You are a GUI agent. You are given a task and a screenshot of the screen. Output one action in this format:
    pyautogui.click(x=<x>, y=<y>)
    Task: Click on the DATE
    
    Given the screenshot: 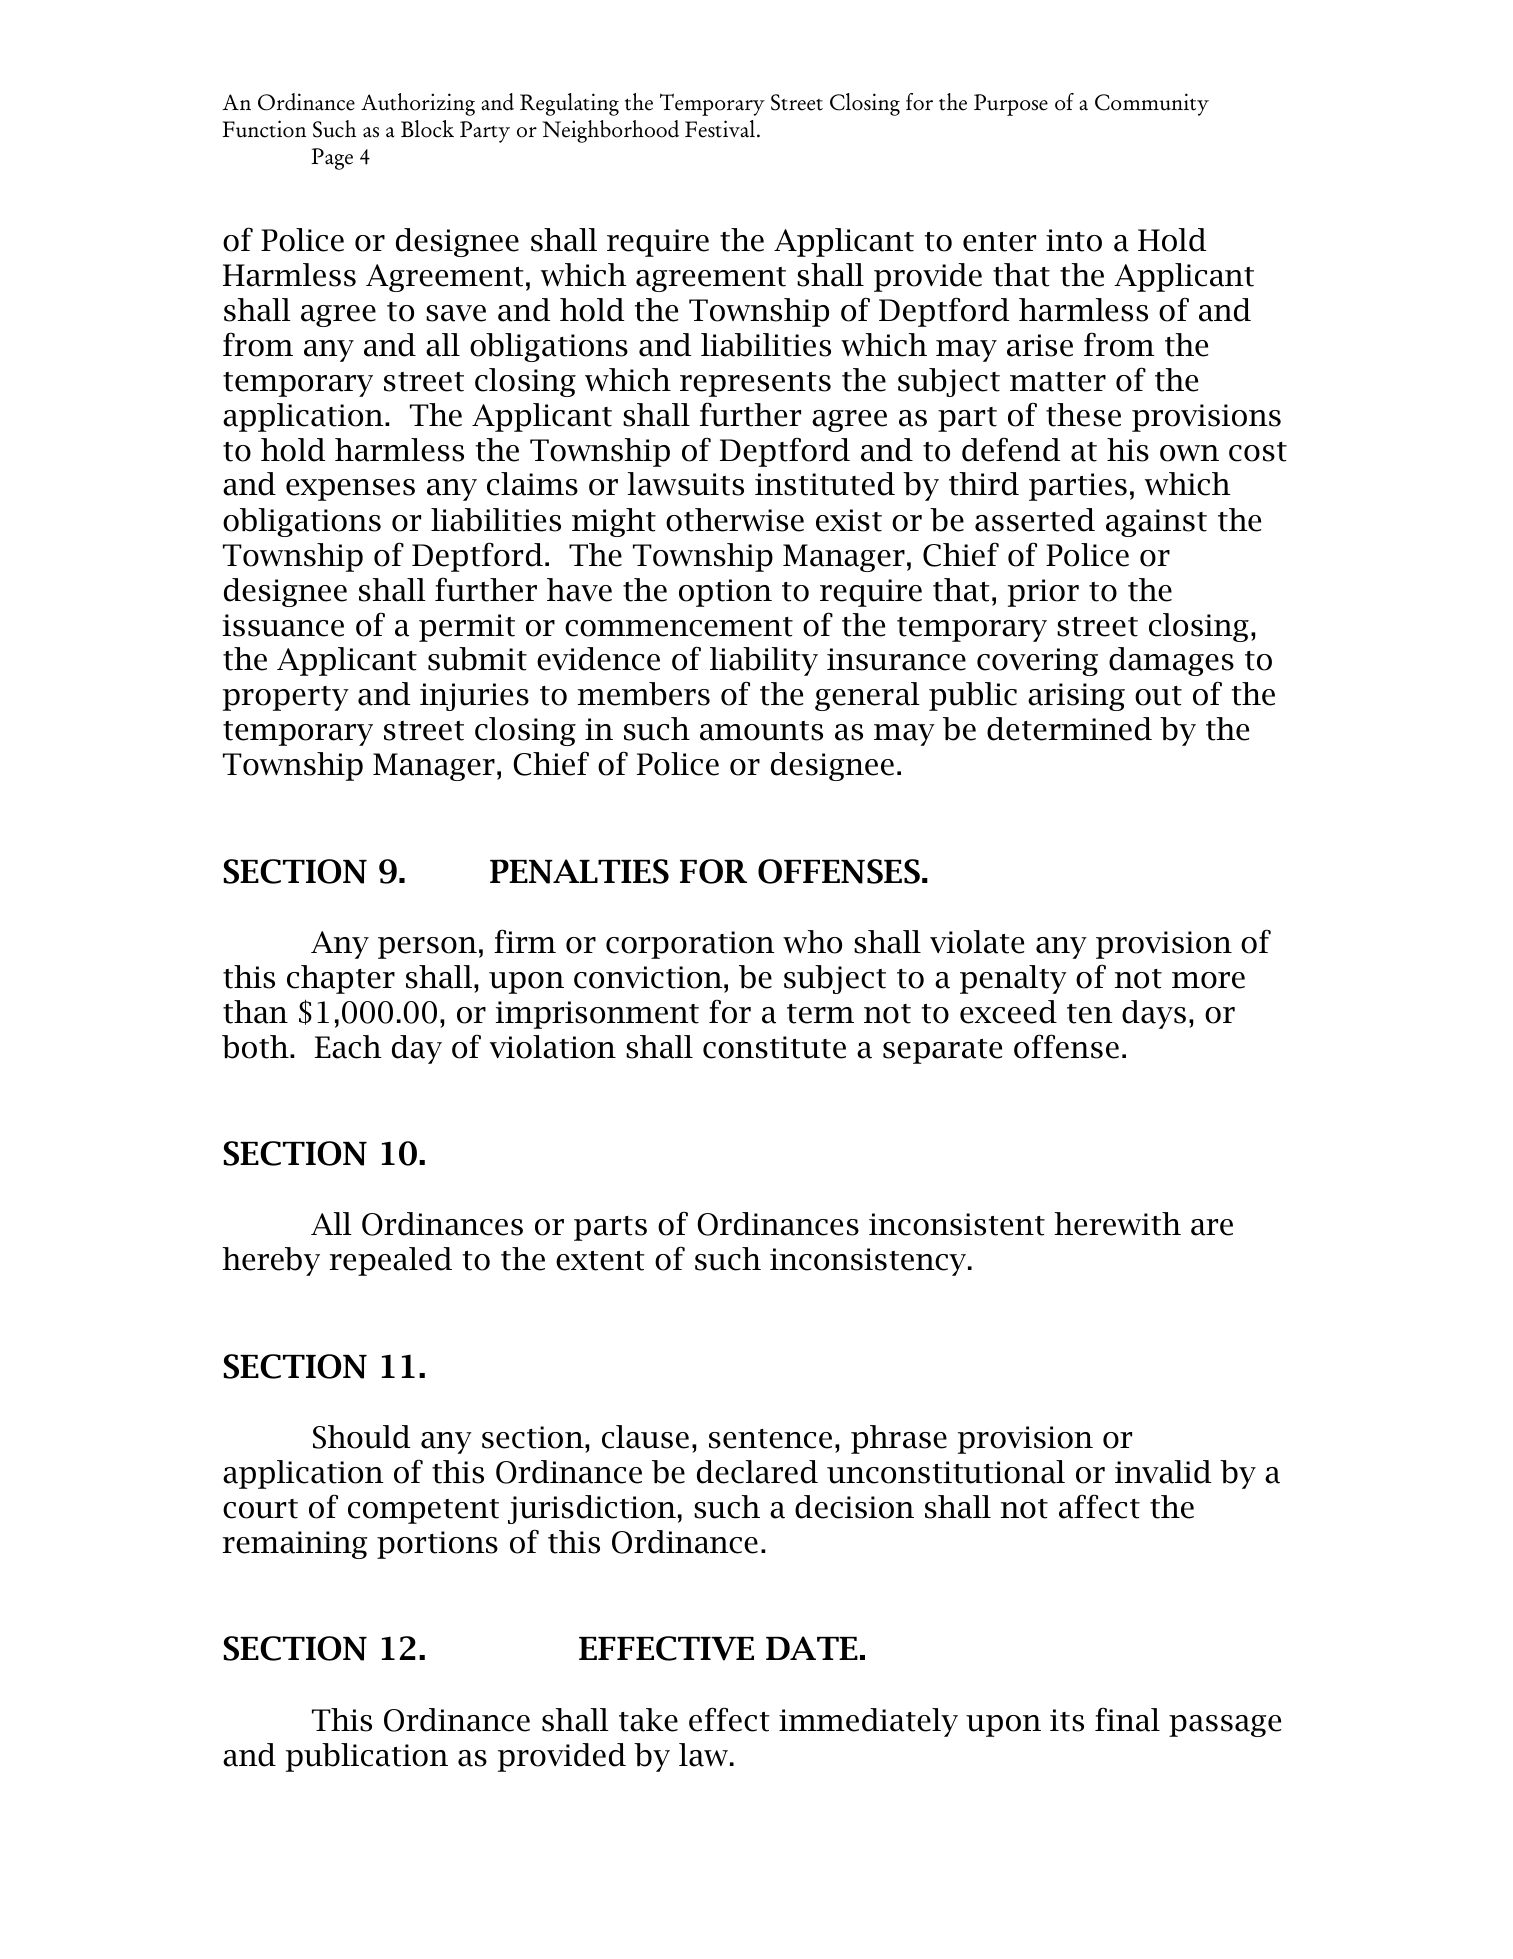 What is the action you would take?
    pyautogui.click(x=812, y=1648)
